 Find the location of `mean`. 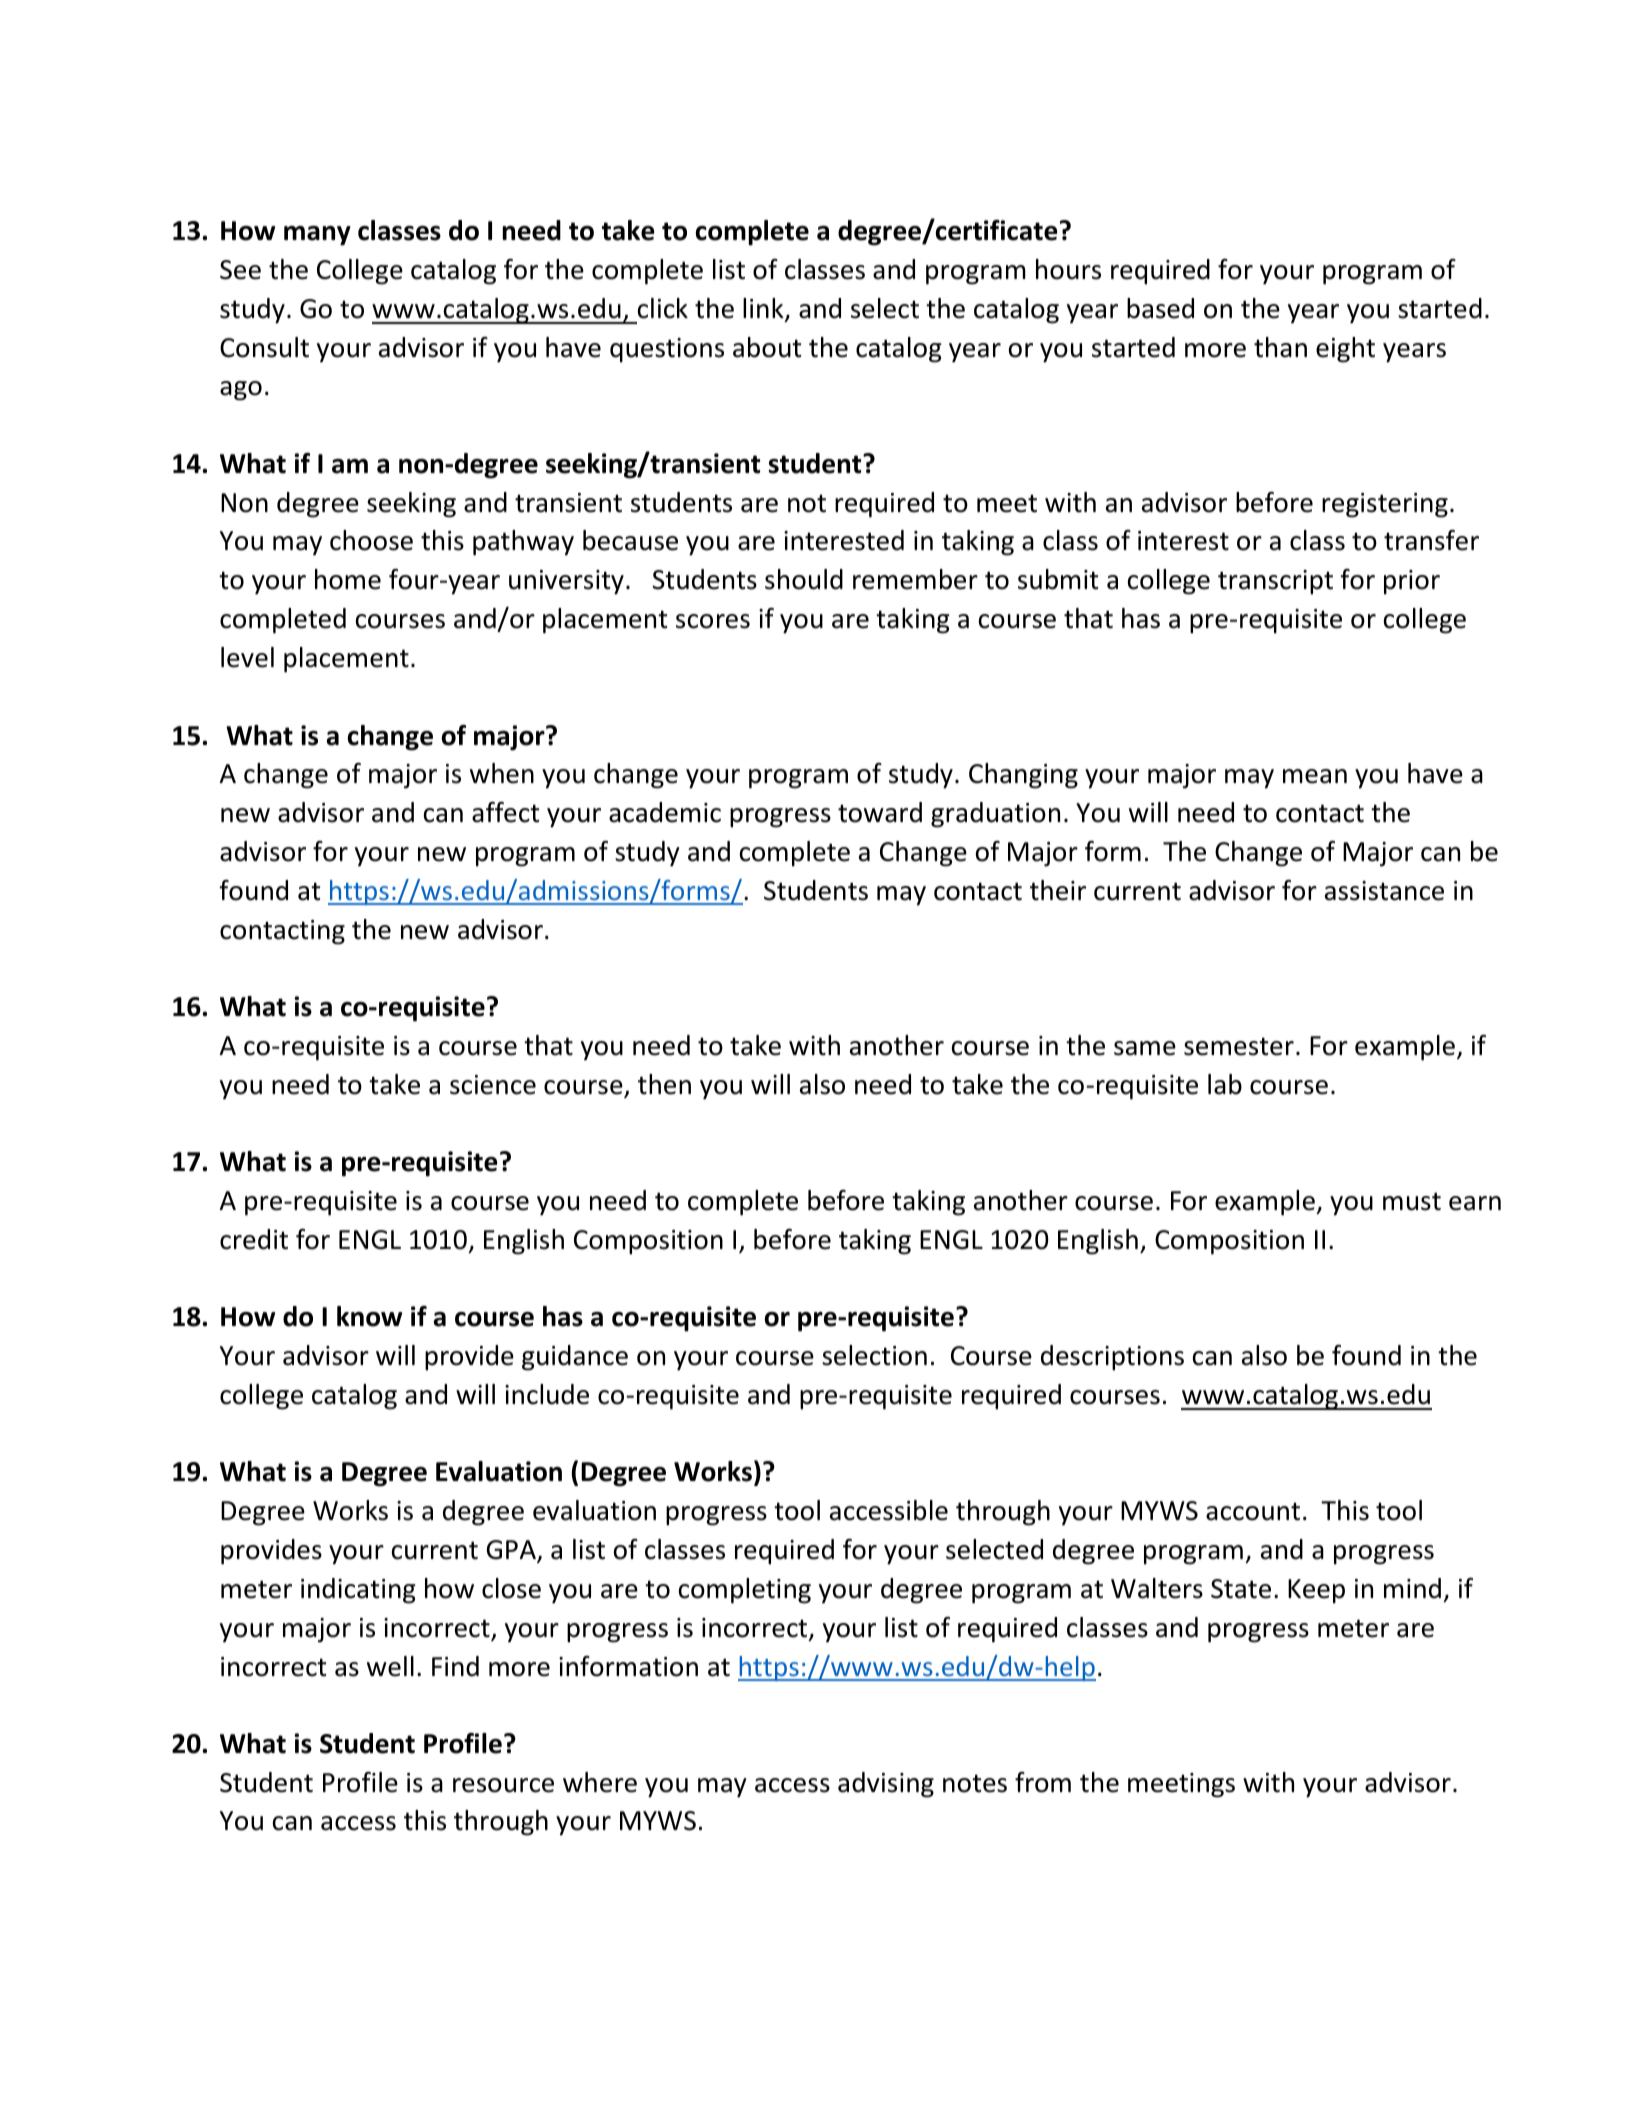

mean is located at coordinates (1315, 776).
